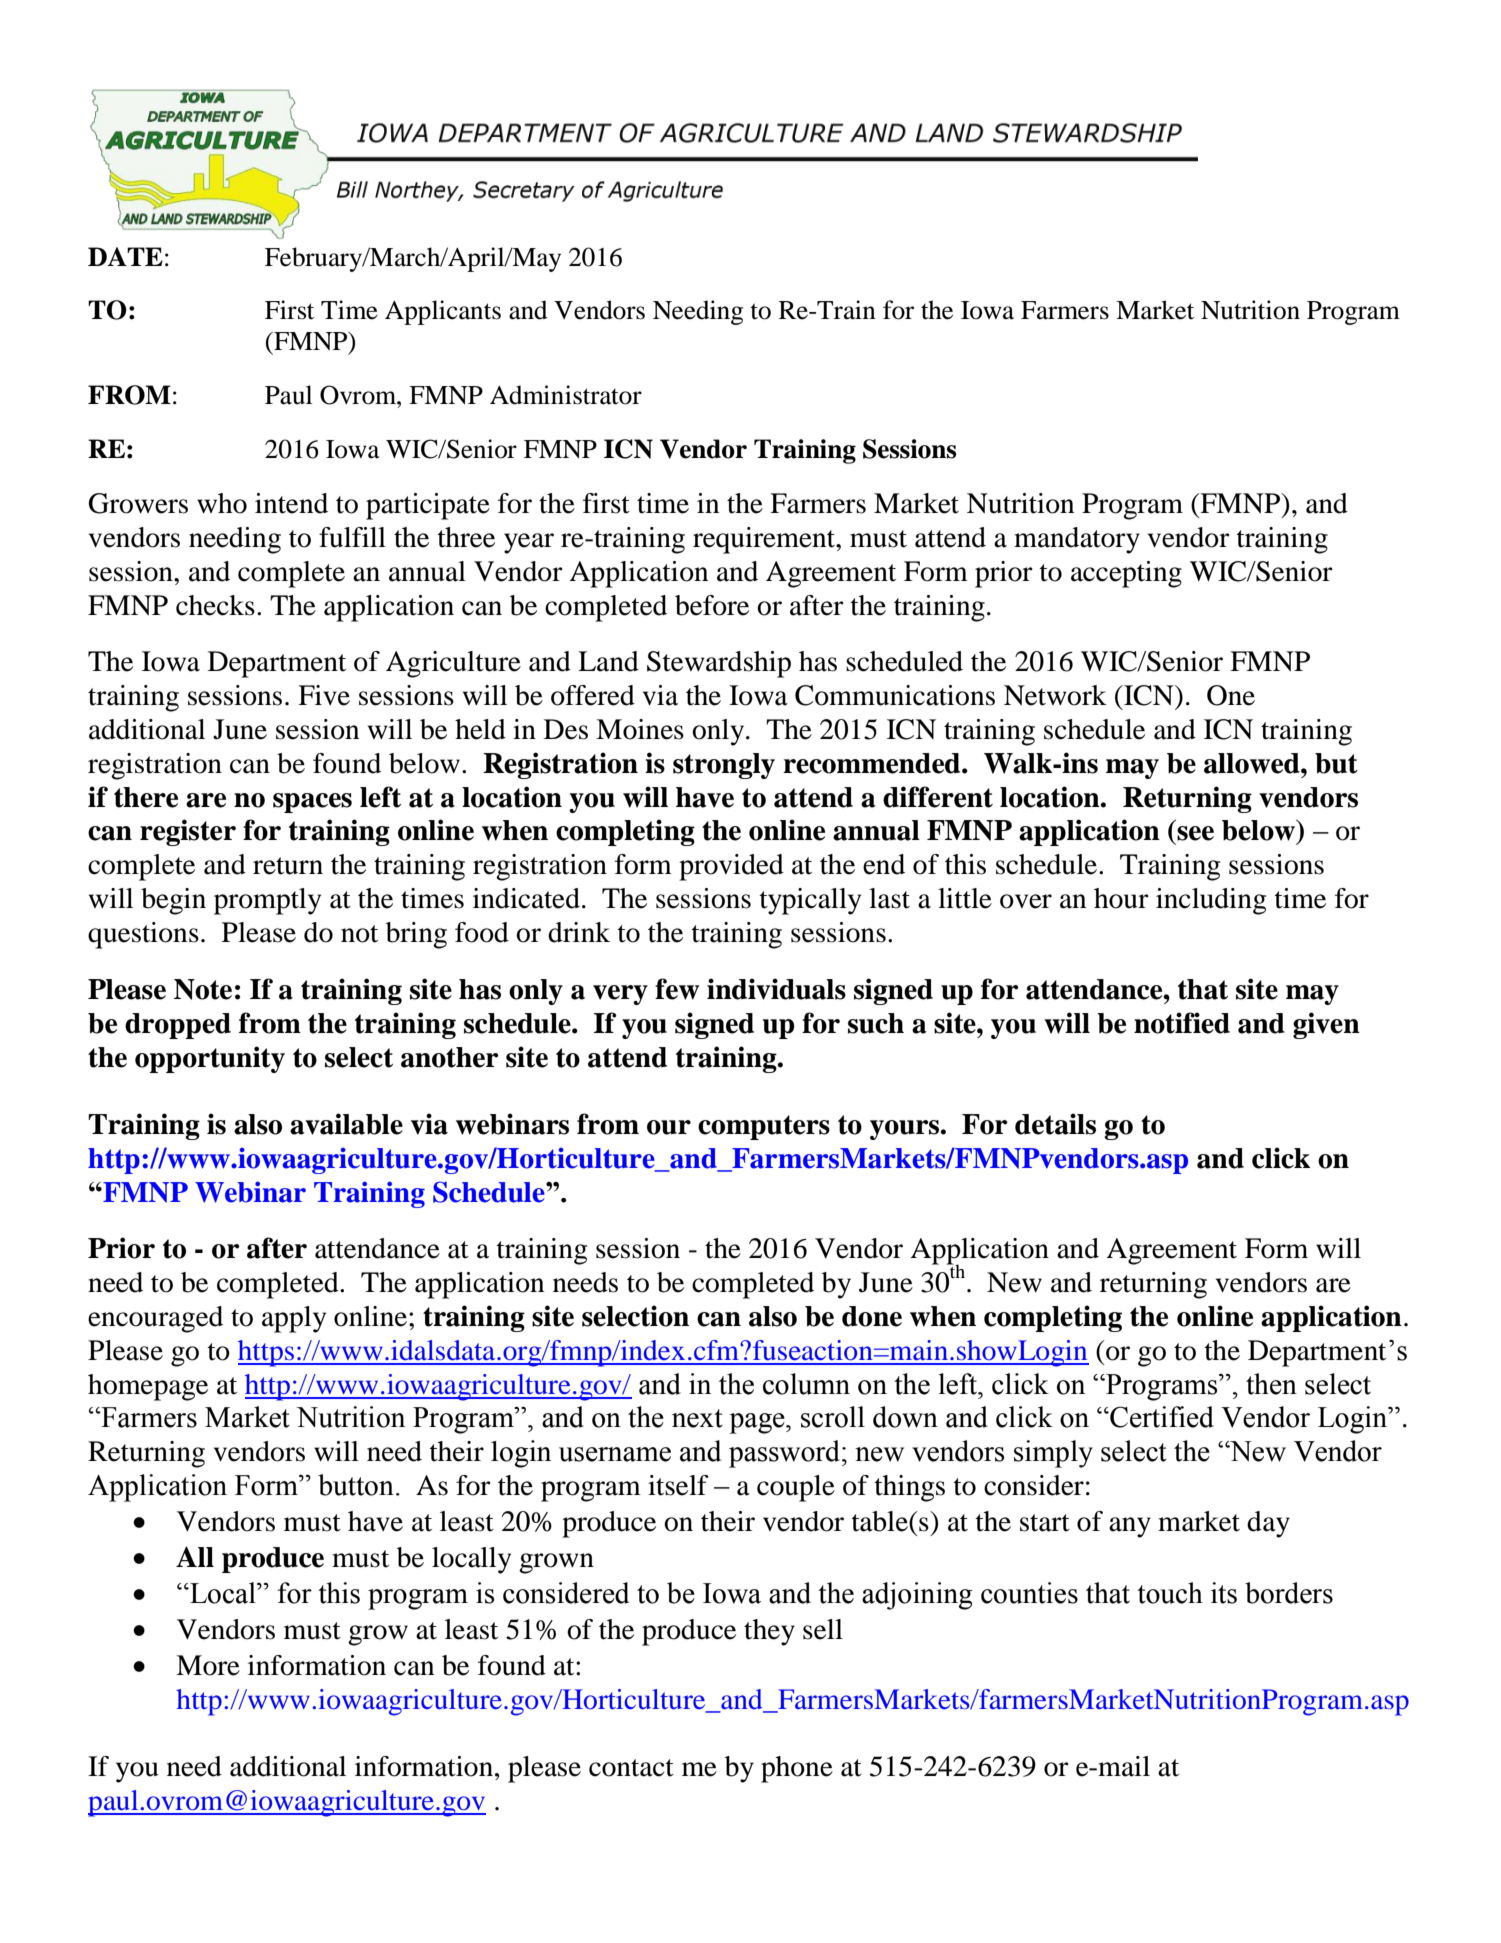 The height and width of the image is (1943, 1501). What do you see at coordinates (719, 664) in the image?
I see `Stewardship` at bounding box center [719, 664].
